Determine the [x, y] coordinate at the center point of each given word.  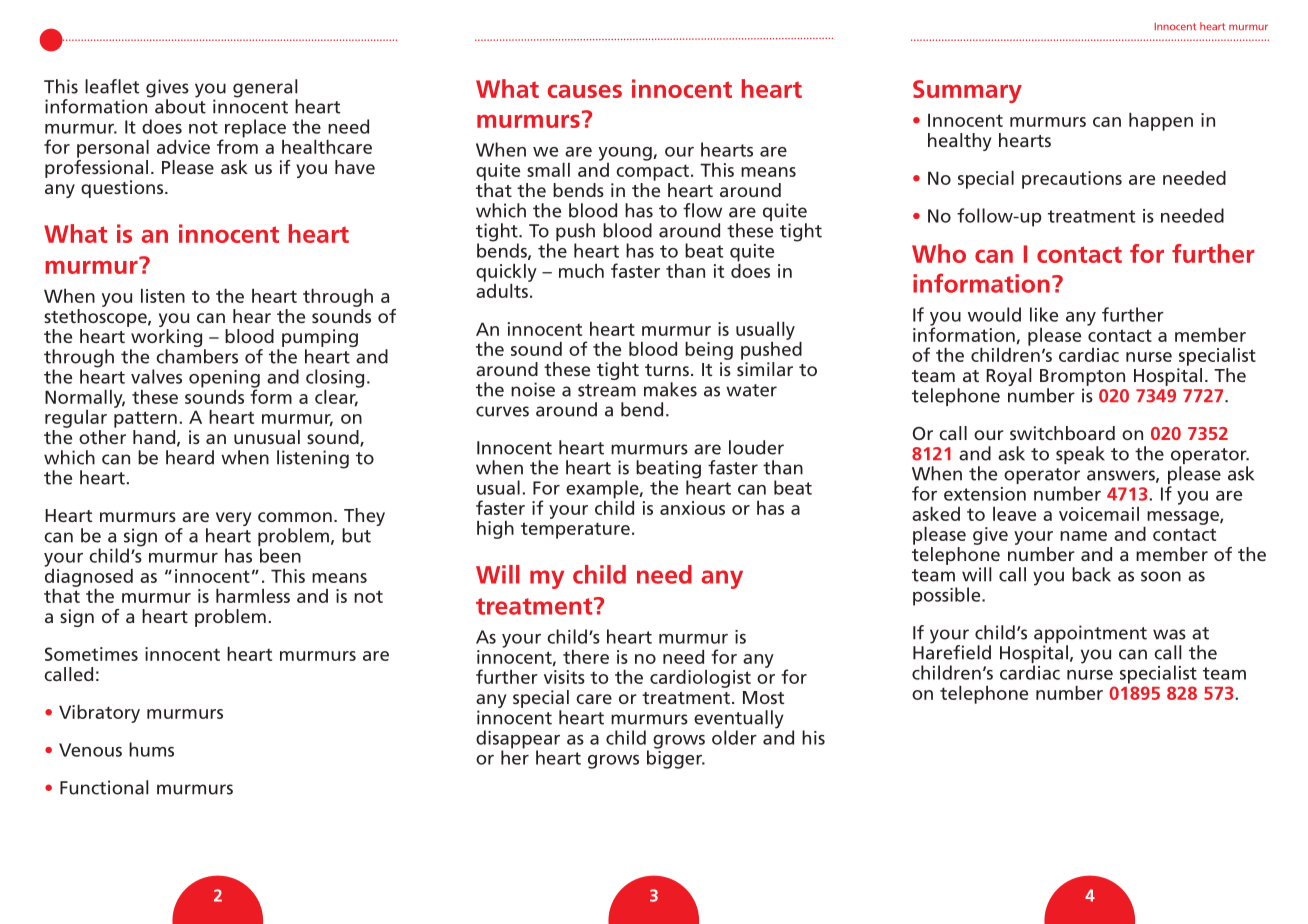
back [1091, 574]
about [180, 105]
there [586, 657]
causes [584, 91]
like [1044, 314]
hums [151, 749]
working [167, 339]
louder [756, 447]
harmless [253, 596]
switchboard [1062, 433]
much [581, 271]
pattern [145, 419]
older [734, 737]
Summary [967, 91]
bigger [675, 758]
